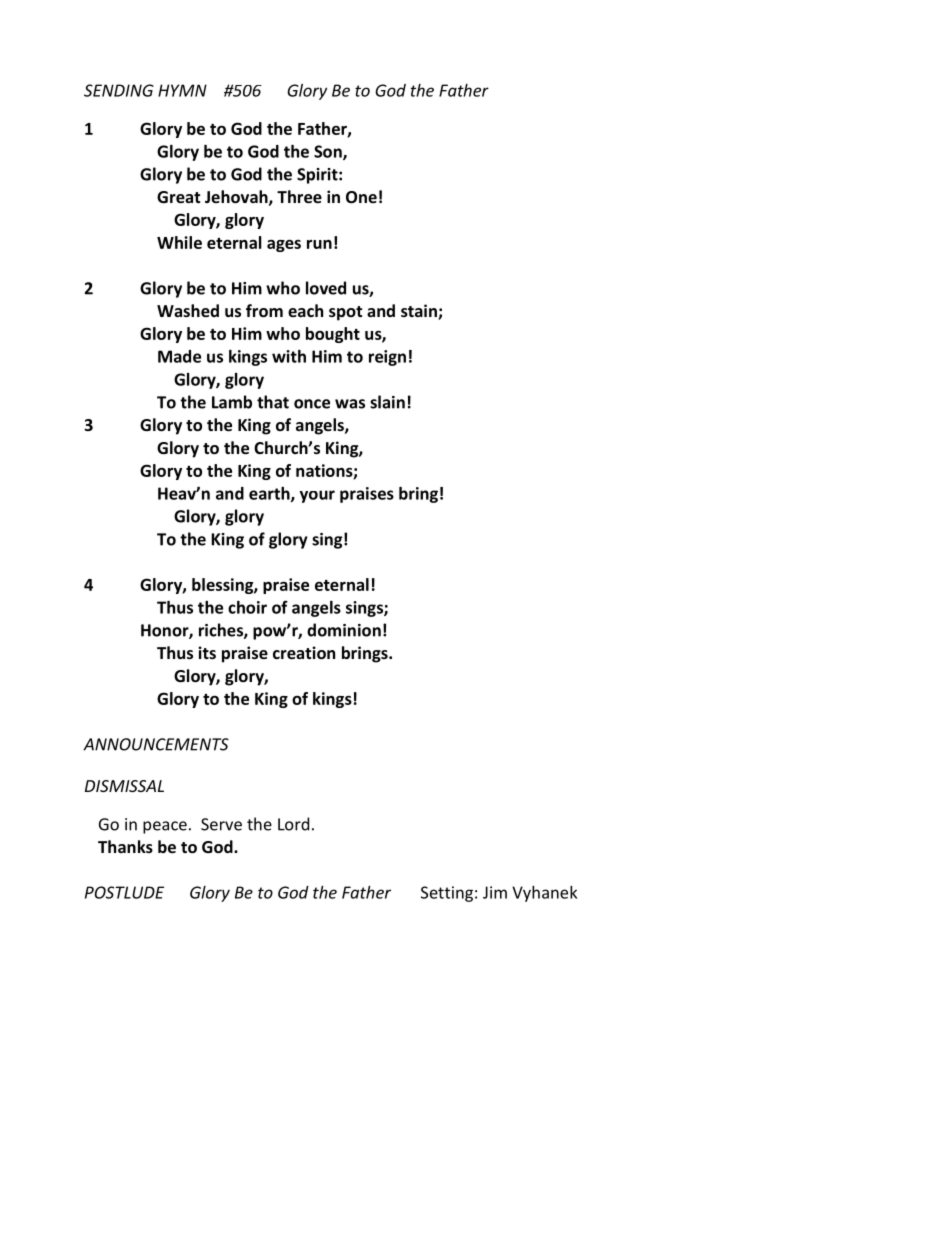 The width and height of the page is (952, 1233). Describe the element at coordinates (495, 892) in the page. I see `Jim` at that location.
